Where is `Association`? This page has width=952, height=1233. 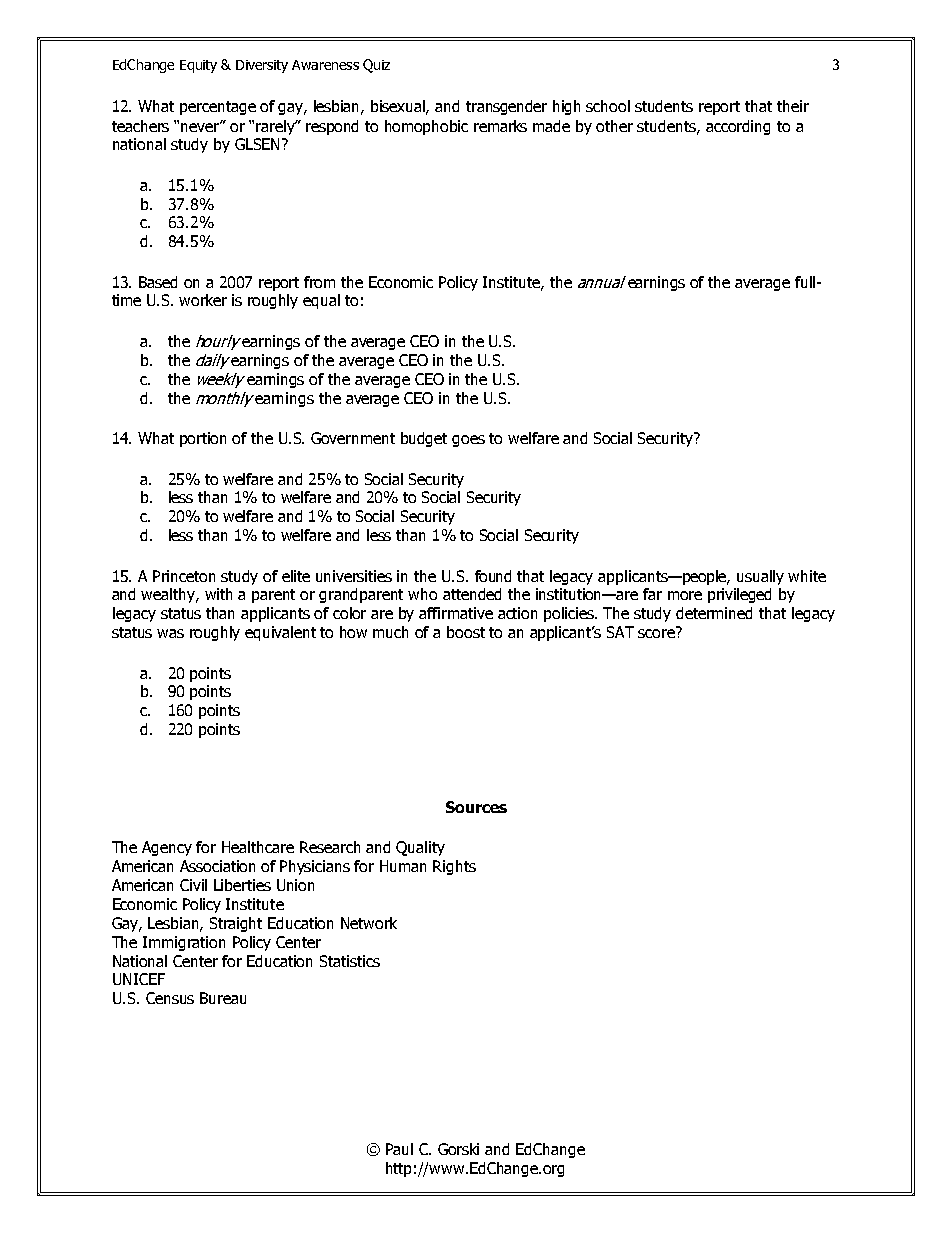 Association is located at coordinates (217, 866).
